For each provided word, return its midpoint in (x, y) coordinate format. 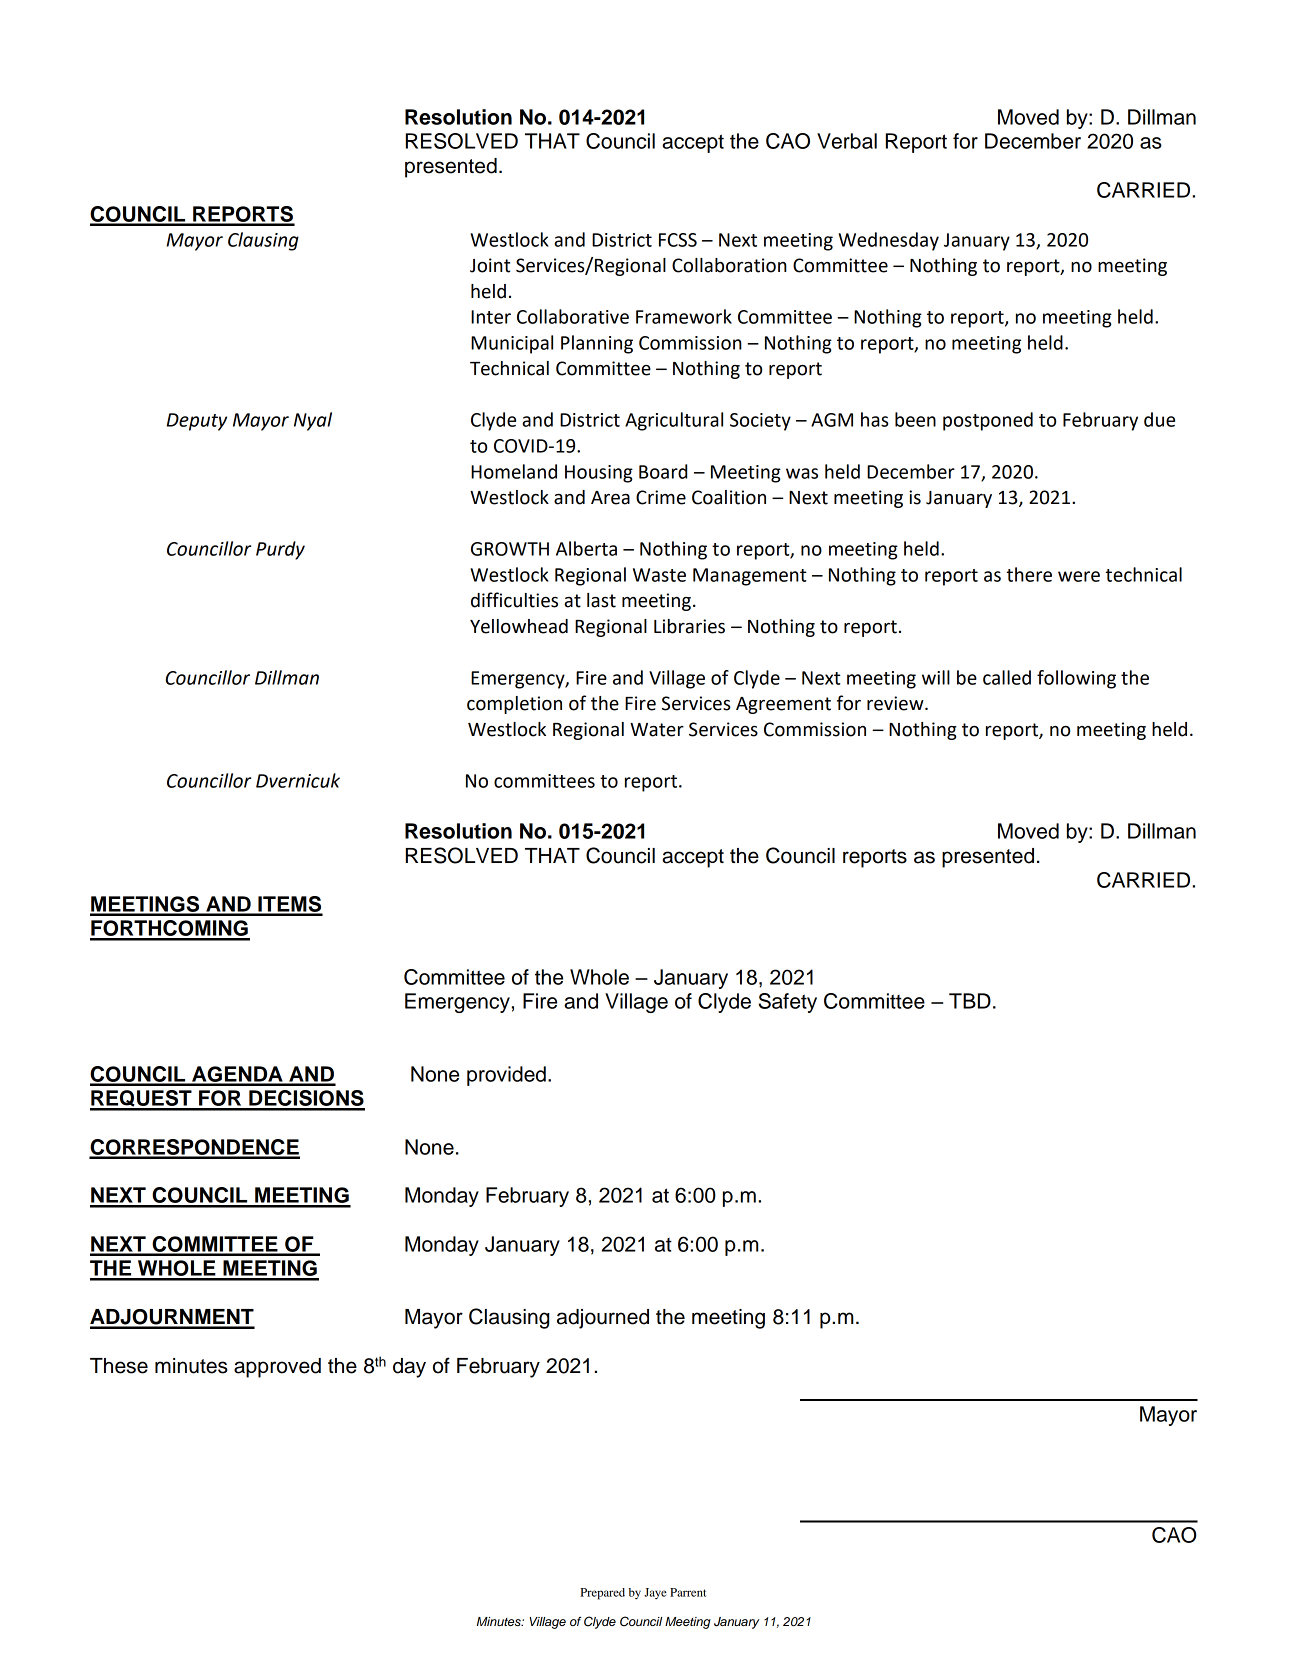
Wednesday (888, 241)
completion (514, 705)
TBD (970, 1001)
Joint (490, 265)
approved (277, 1368)
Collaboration (729, 265)
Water (657, 730)
